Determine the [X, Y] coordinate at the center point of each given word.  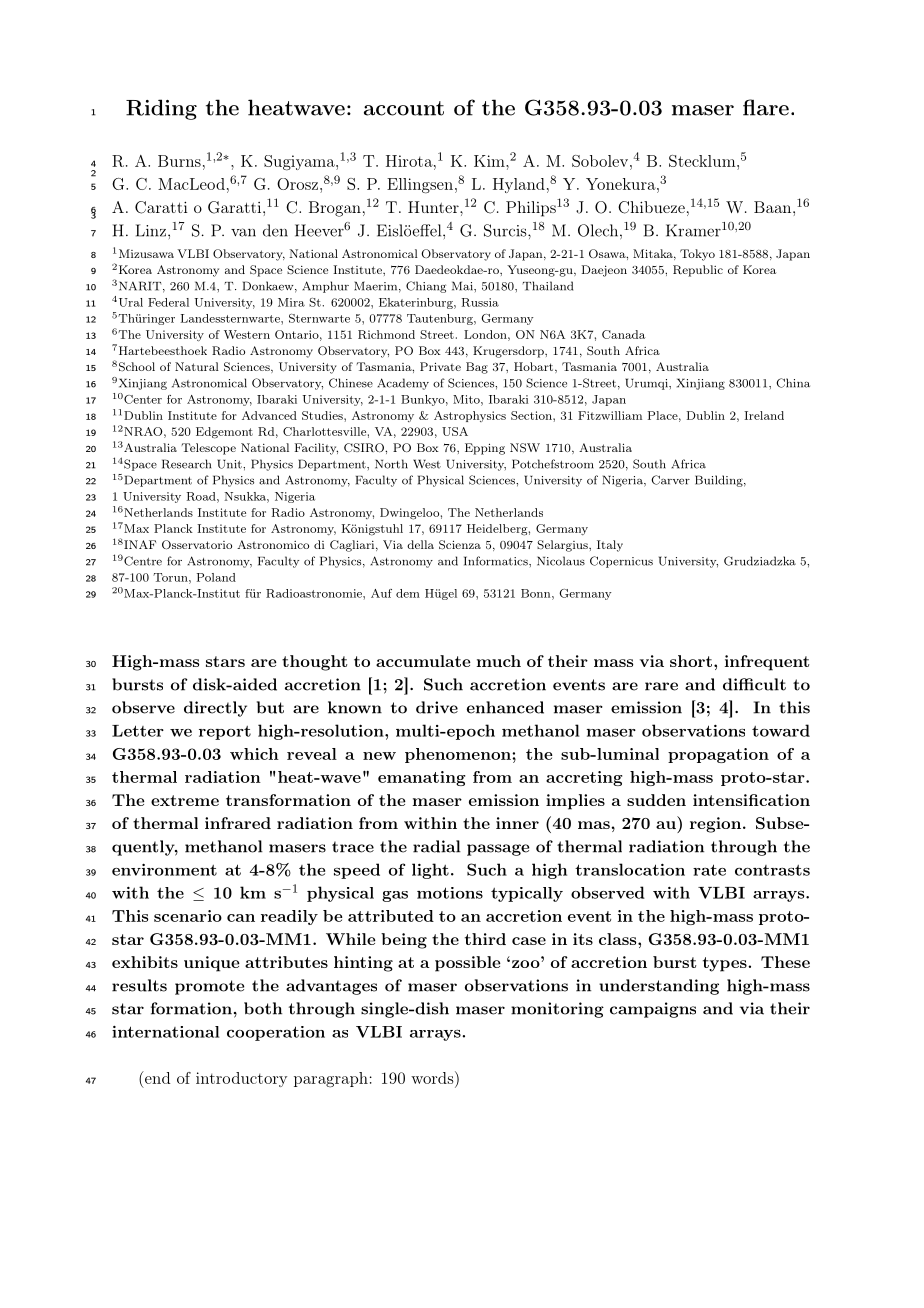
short [691, 661]
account [404, 108]
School [137, 367]
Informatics [497, 561]
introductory [241, 1079]
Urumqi [647, 384]
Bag [477, 368]
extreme [185, 800]
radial [437, 846]
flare [766, 107]
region [715, 825]
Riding [161, 109]
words [433, 1077]
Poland [216, 577]
